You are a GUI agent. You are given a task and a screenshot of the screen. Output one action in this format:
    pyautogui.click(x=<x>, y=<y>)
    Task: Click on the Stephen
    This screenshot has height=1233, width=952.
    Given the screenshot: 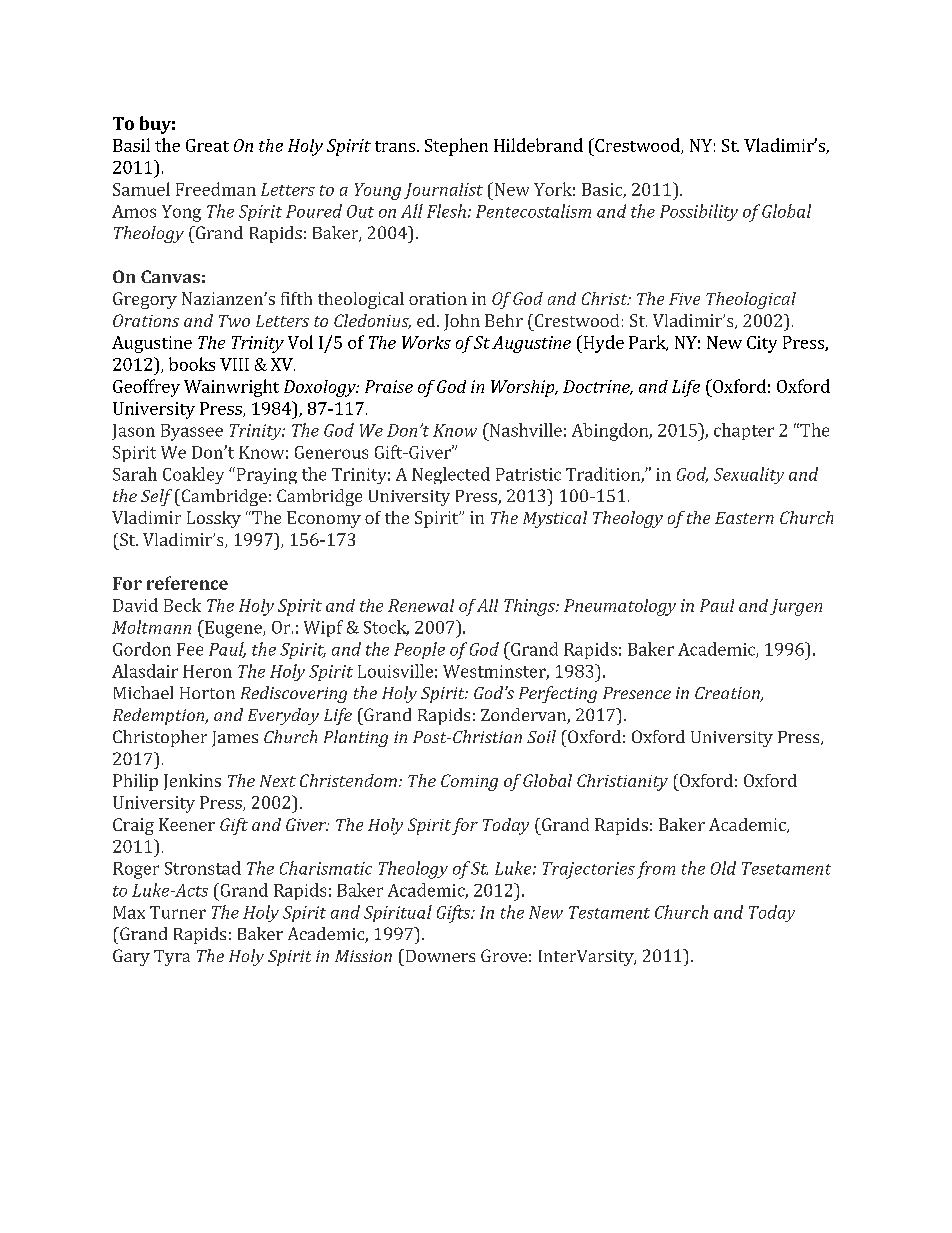 What is the action you would take?
    pyautogui.click(x=456, y=147)
